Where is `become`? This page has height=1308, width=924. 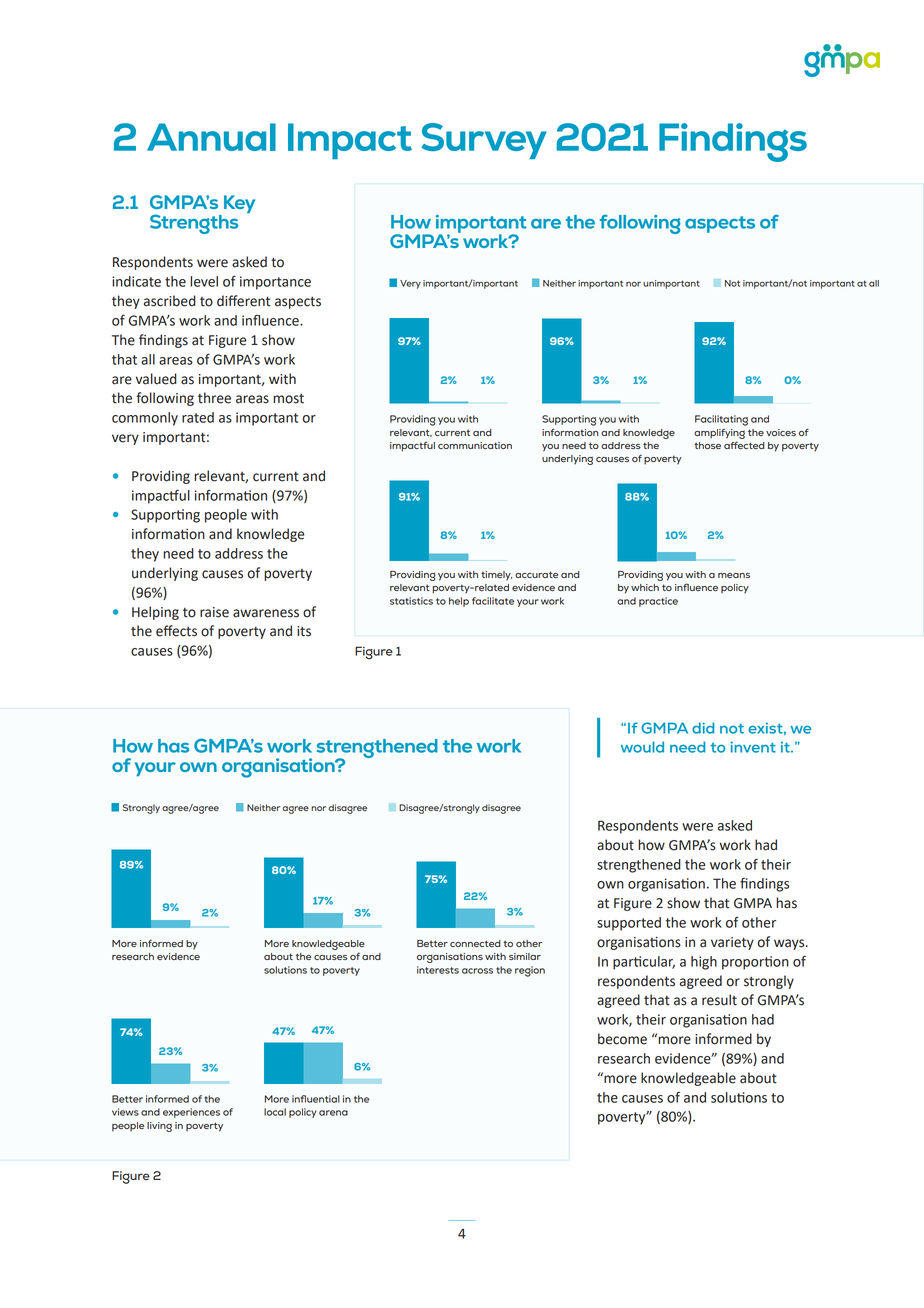
become is located at coordinates (622, 1039).
